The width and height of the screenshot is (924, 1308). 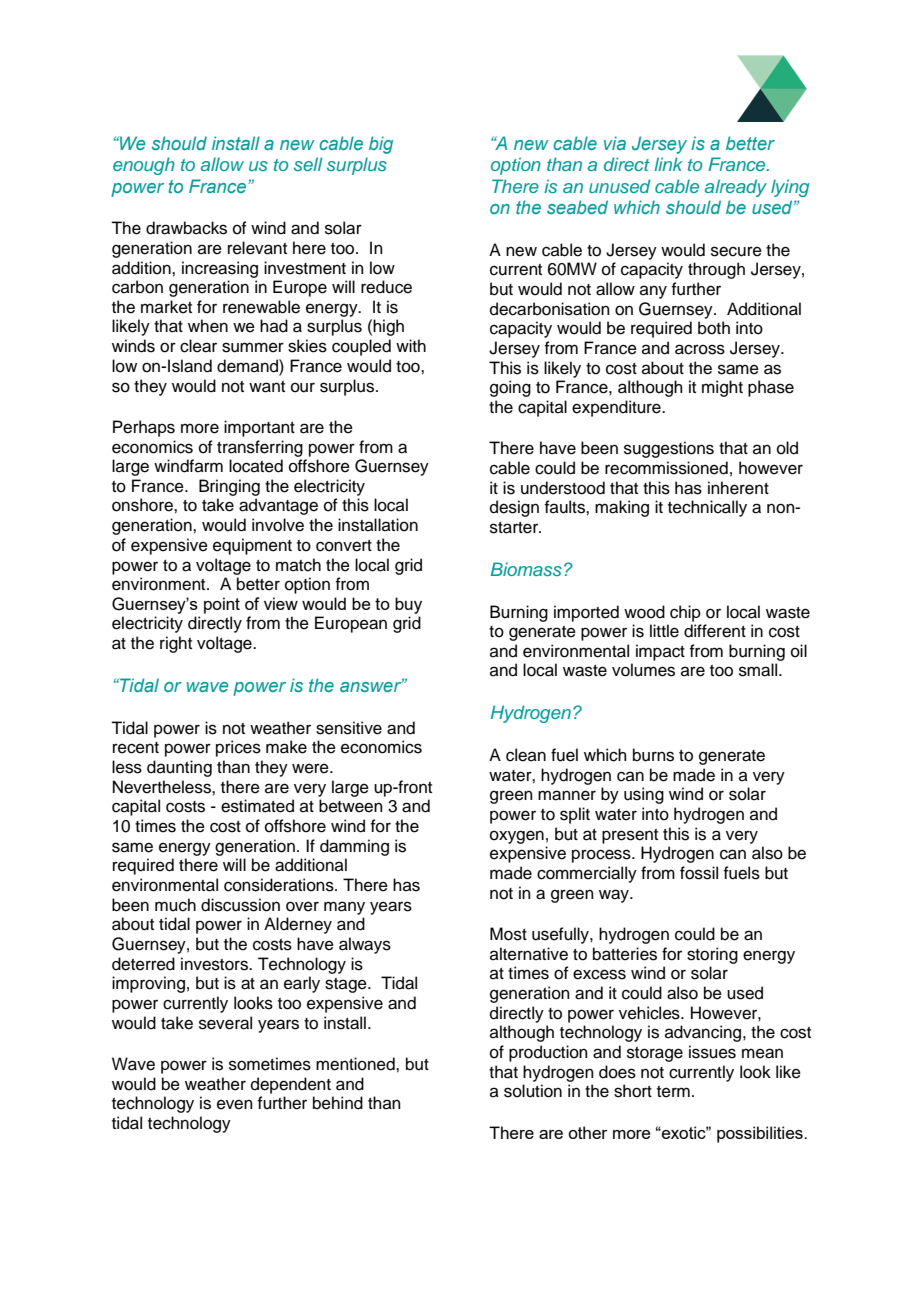 What do you see at coordinates (176, 644) in the screenshot?
I see `right` at bounding box center [176, 644].
